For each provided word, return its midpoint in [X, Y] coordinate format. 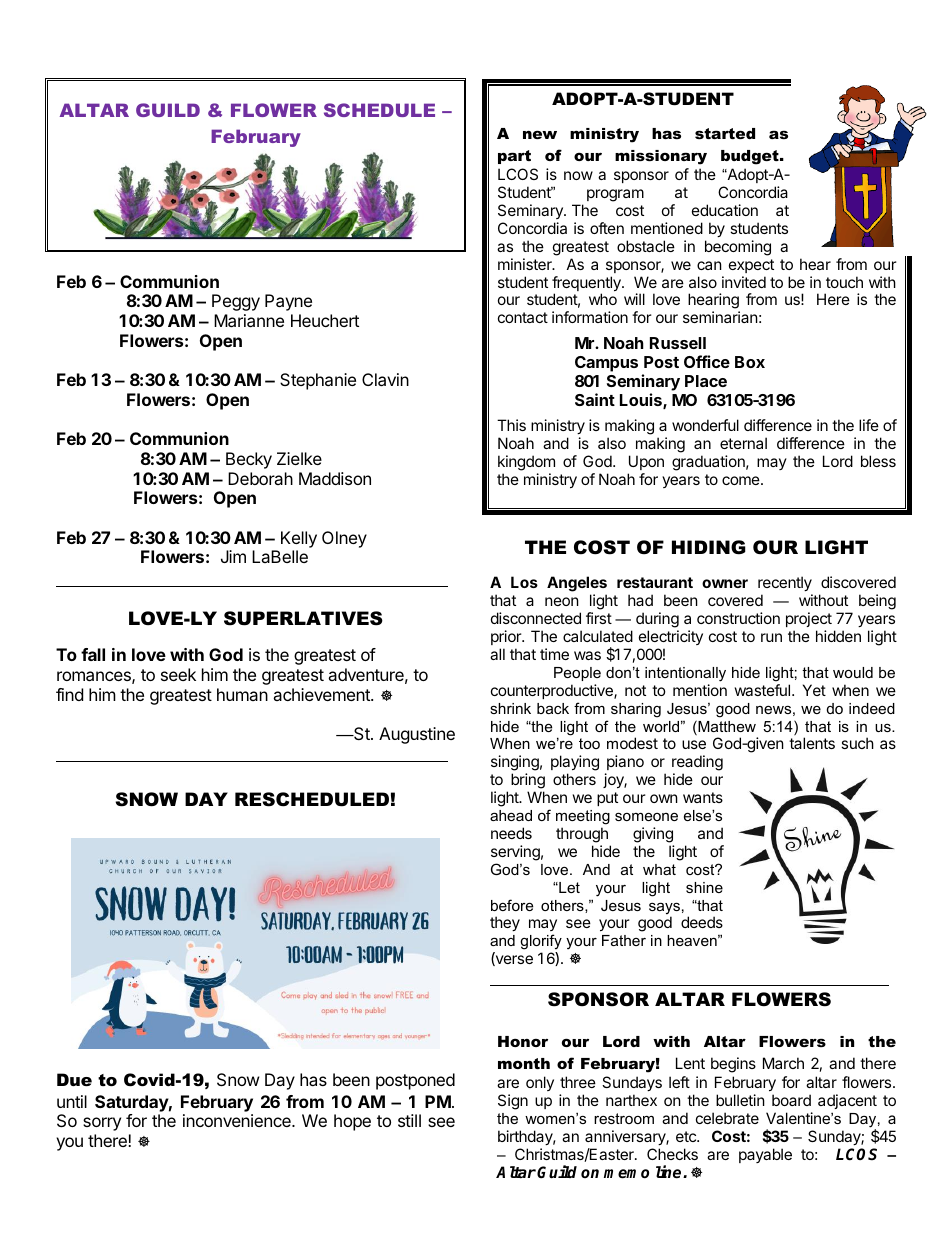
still [409, 1120]
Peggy [236, 302]
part [514, 157]
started [725, 133]
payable [765, 1155]
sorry [102, 1124]
